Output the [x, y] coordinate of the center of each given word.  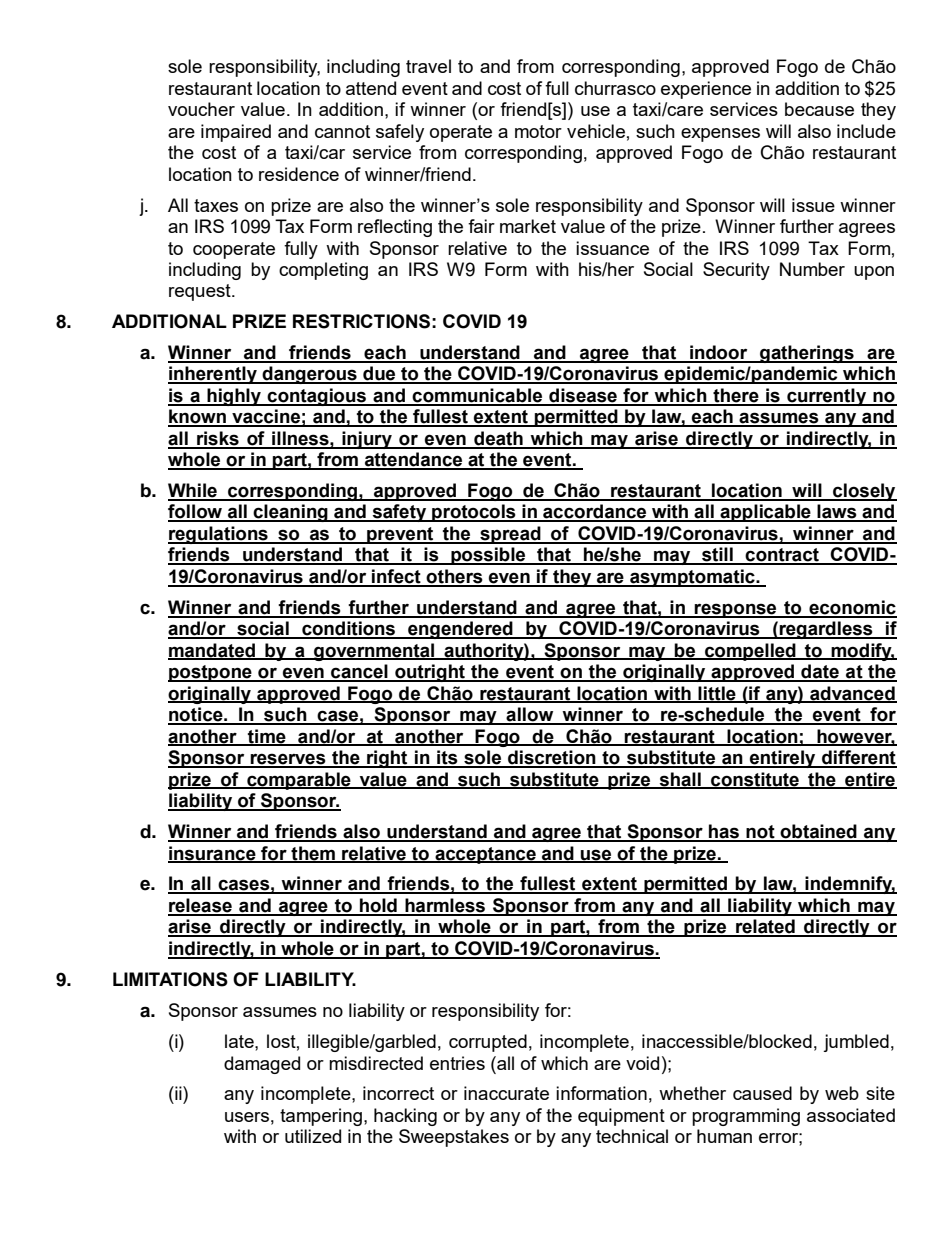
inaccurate [506, 1093]
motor [538, 131]
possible [488, 556]
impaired [236, 133]
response [736, 610]
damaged [262, 1065]
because [819, 109]
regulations [219, 535]
